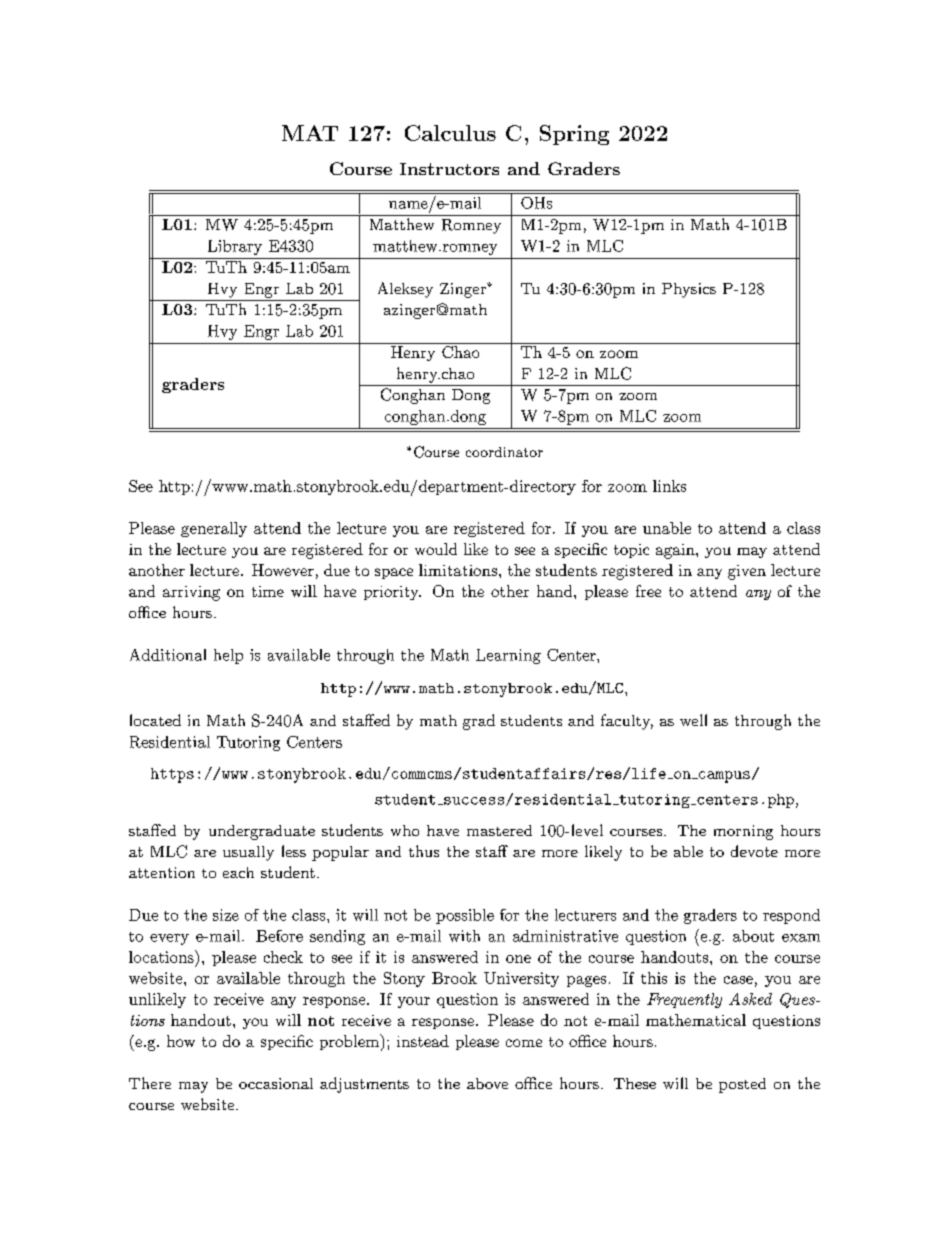 Image resolution: width=952 pixels, height=1233 pixels. I want to click on Library, so click(235, 247).
